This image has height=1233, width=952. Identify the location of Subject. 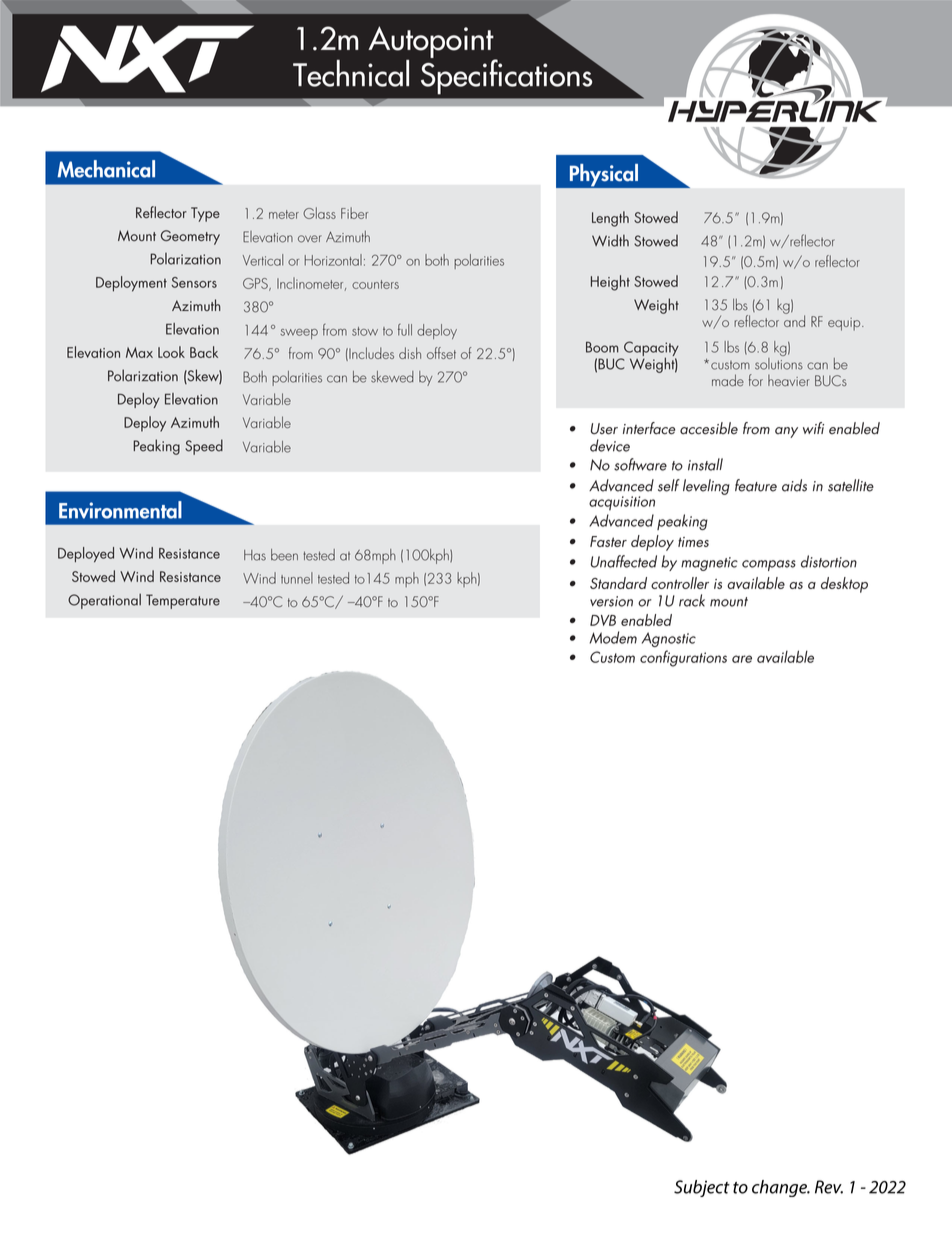
(702, 1188).
